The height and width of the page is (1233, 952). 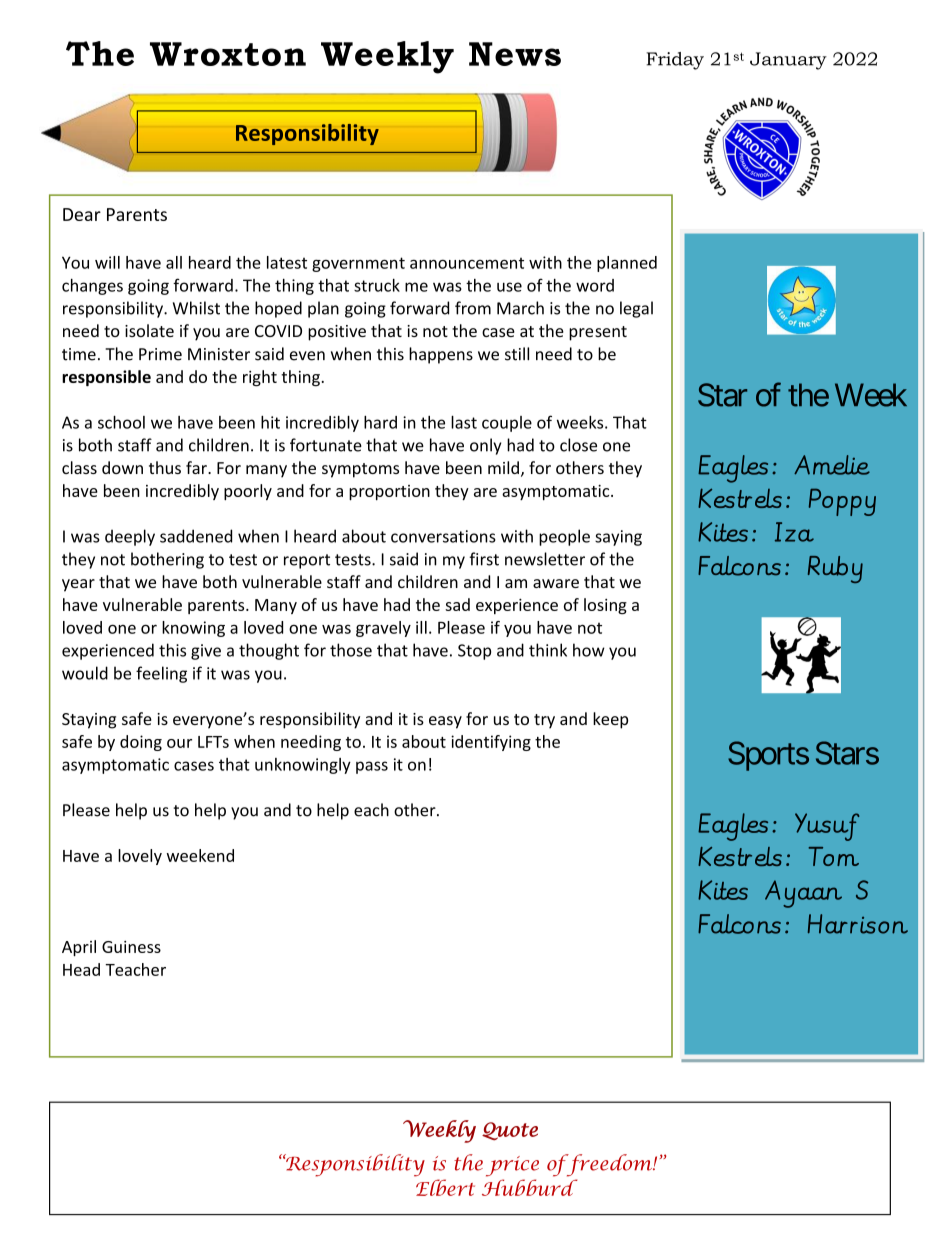 I want to click on identifying, so click(x=491, y=743).
